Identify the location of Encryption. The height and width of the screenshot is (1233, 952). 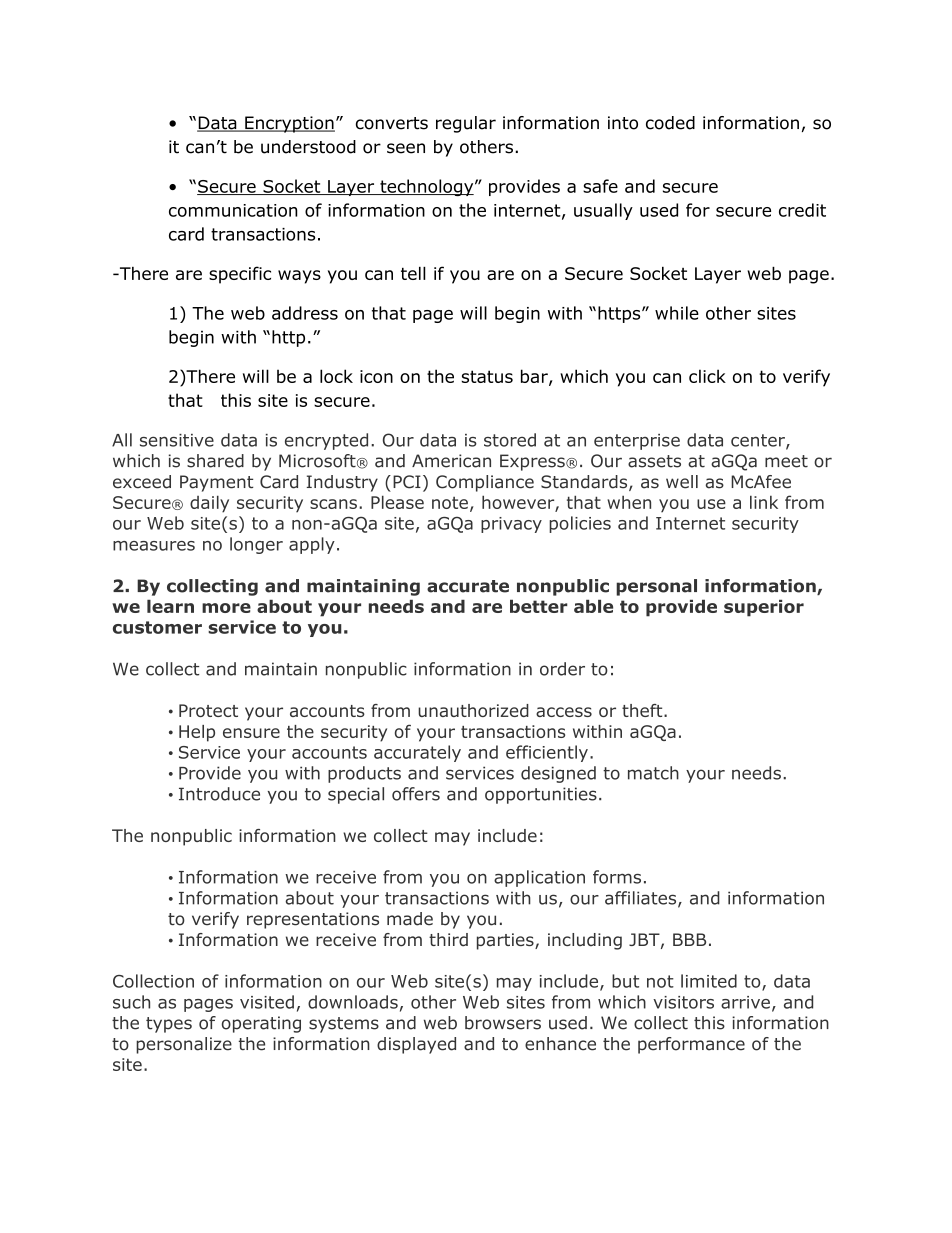
(289, 124).
